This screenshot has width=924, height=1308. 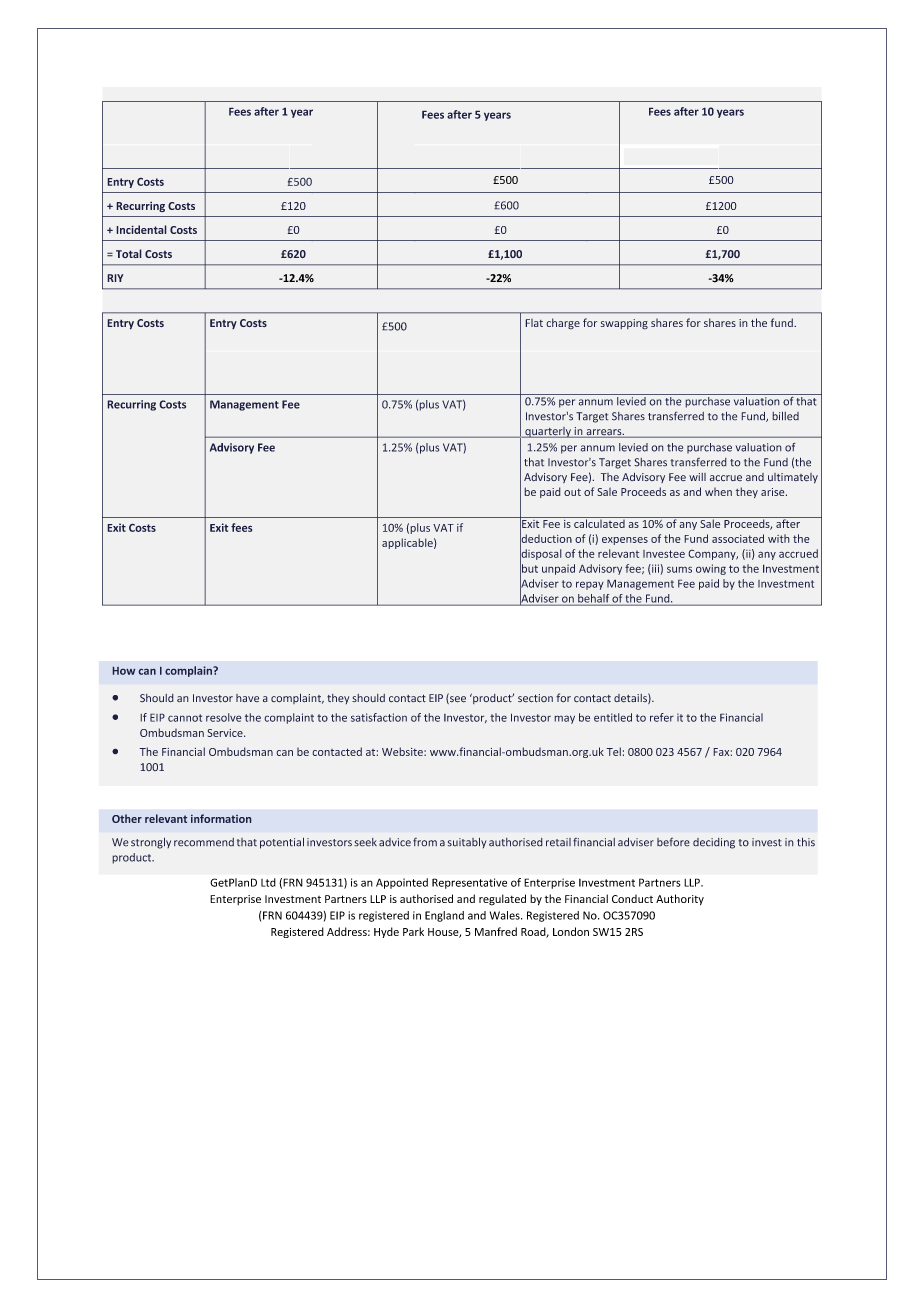 What do you see at coordinates (141, 229) in the screenshot?
I see `Incidental` at bounding box center [141, 229].
